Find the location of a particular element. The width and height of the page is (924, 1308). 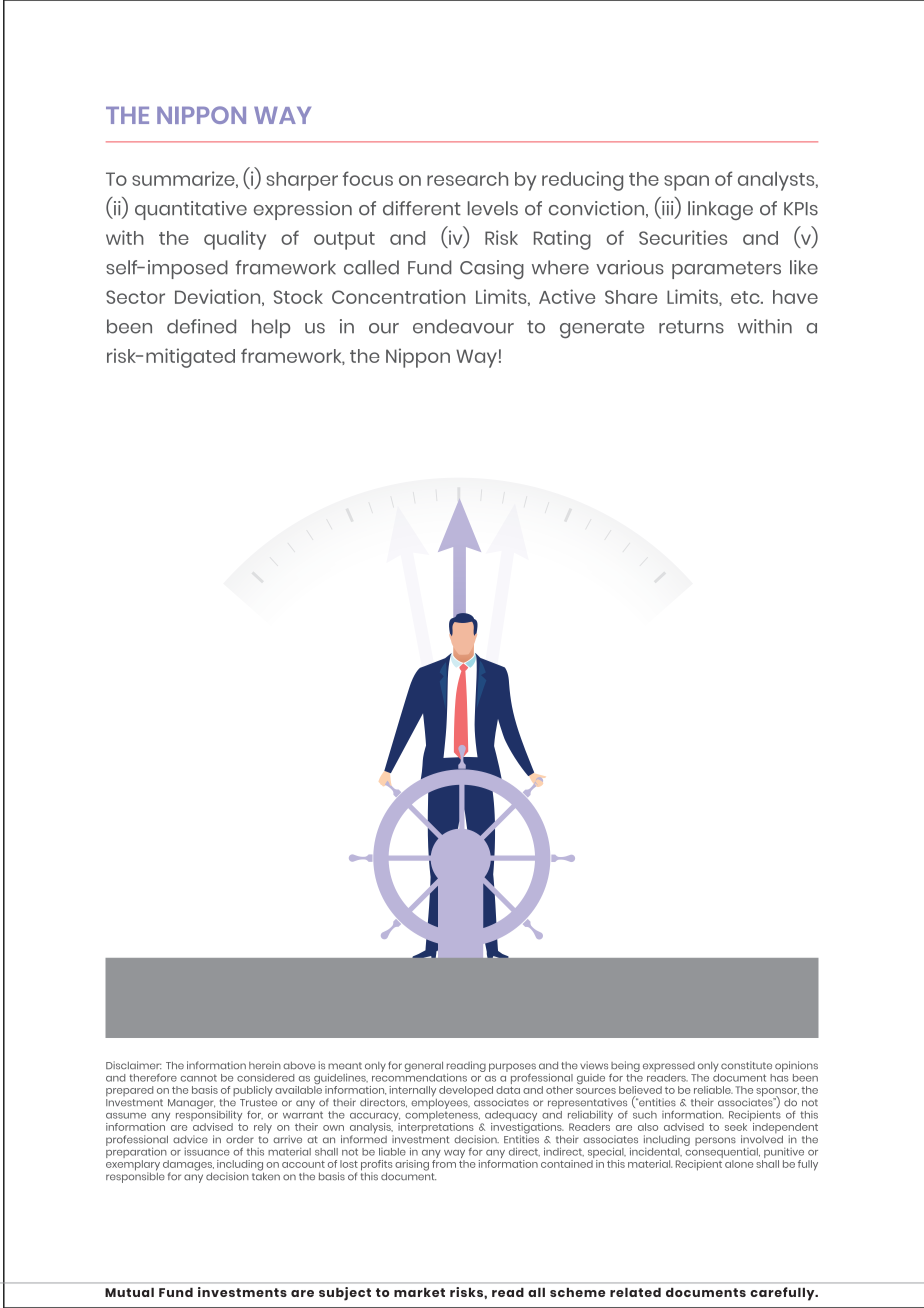

herein is located at coordinates (265, 1065).
